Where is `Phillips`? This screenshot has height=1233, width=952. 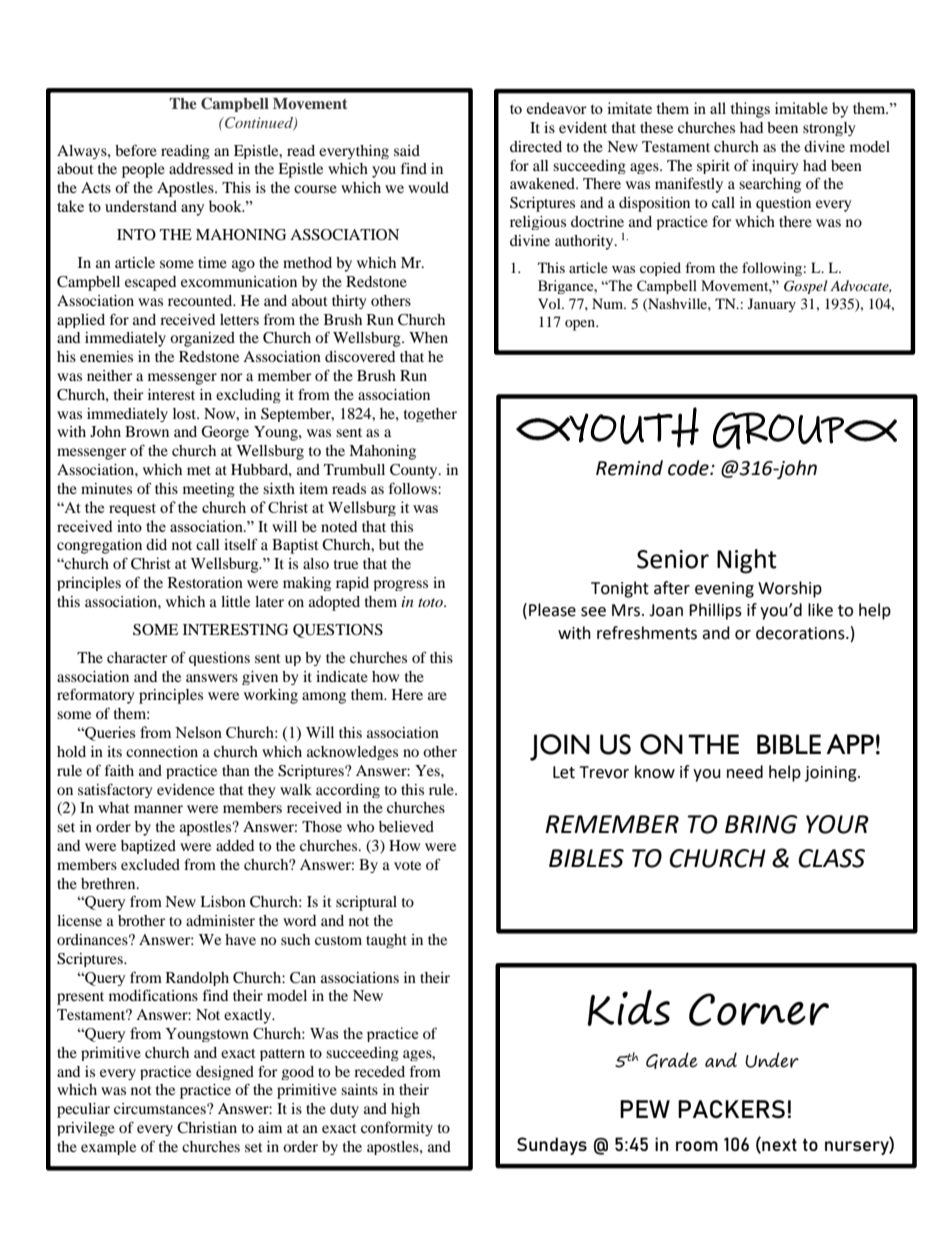 Phillips is located at coordinates (715, 611).
